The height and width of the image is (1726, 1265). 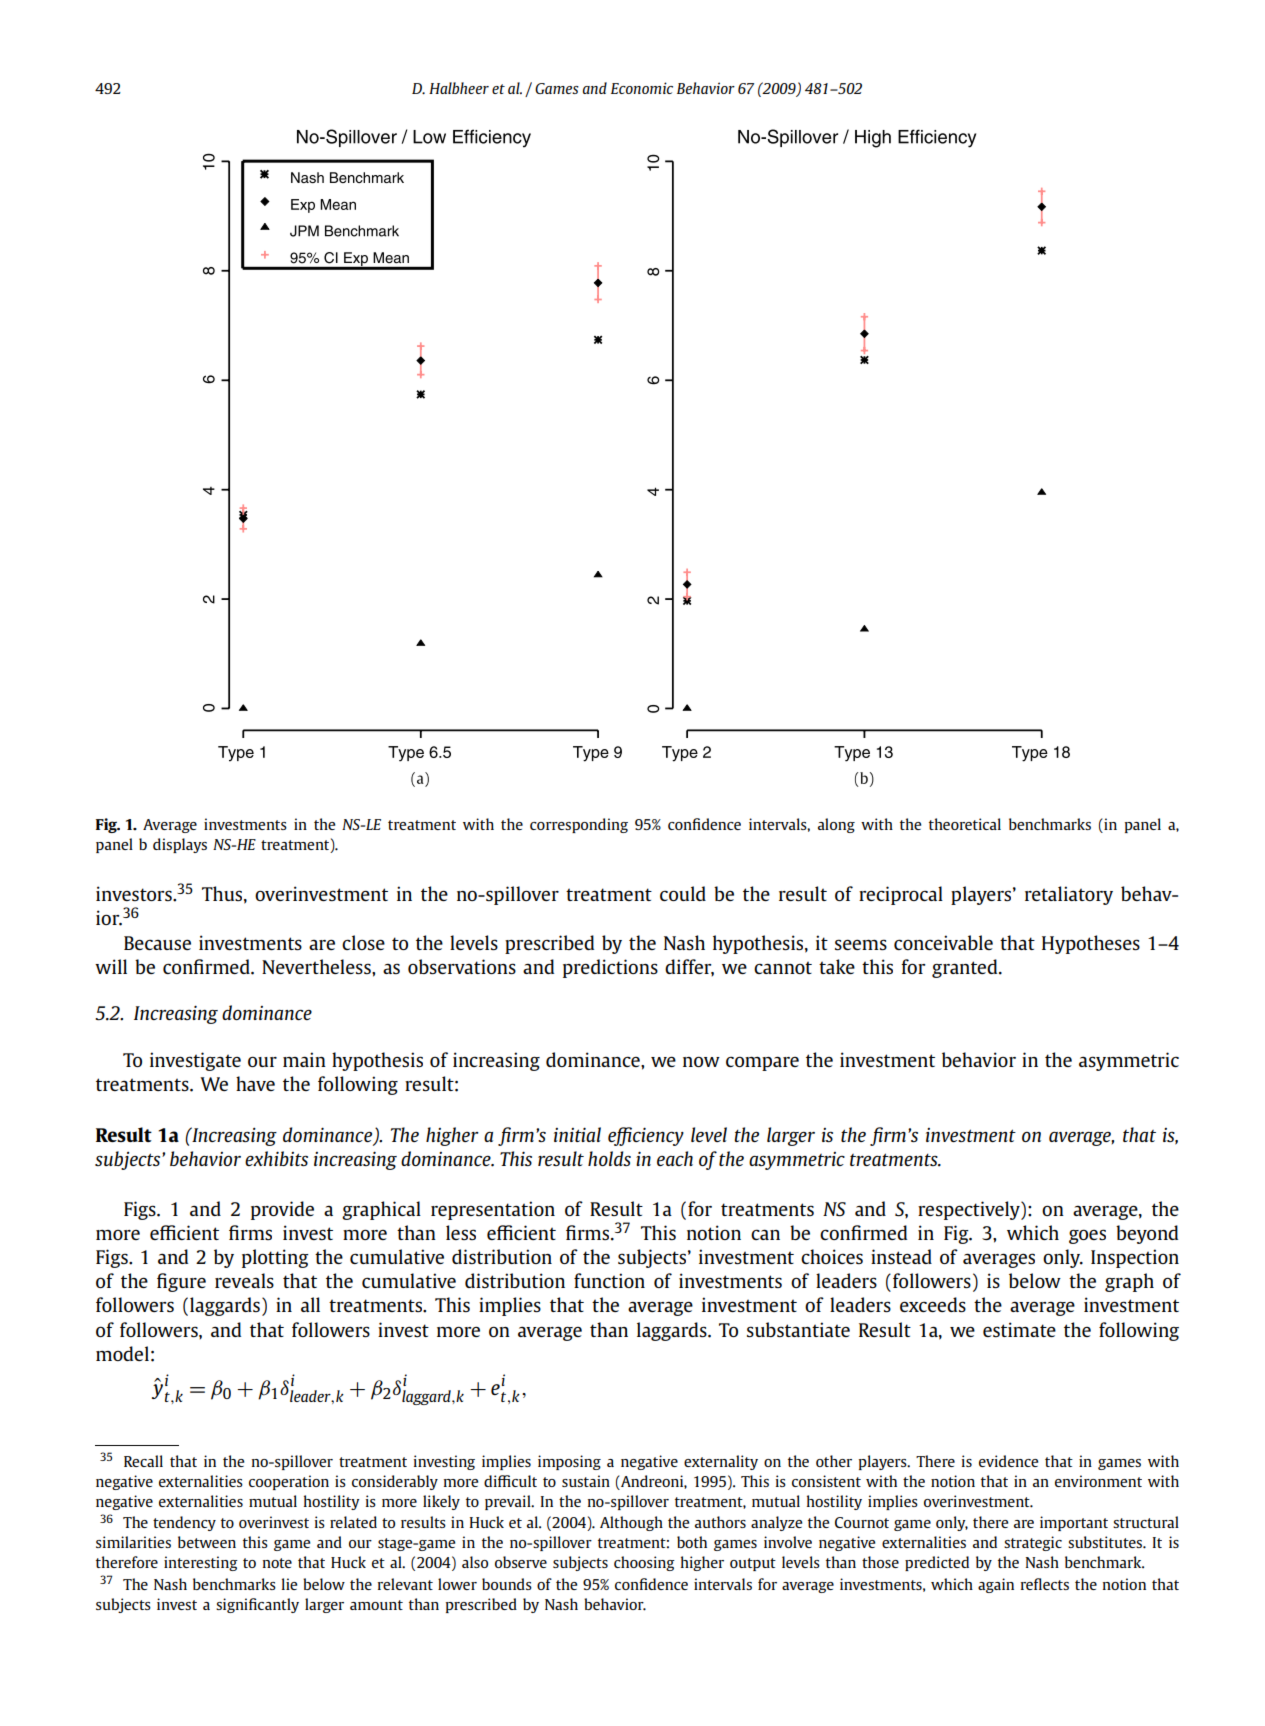 I want to click on interesting, so click(x=201, y=1563).
